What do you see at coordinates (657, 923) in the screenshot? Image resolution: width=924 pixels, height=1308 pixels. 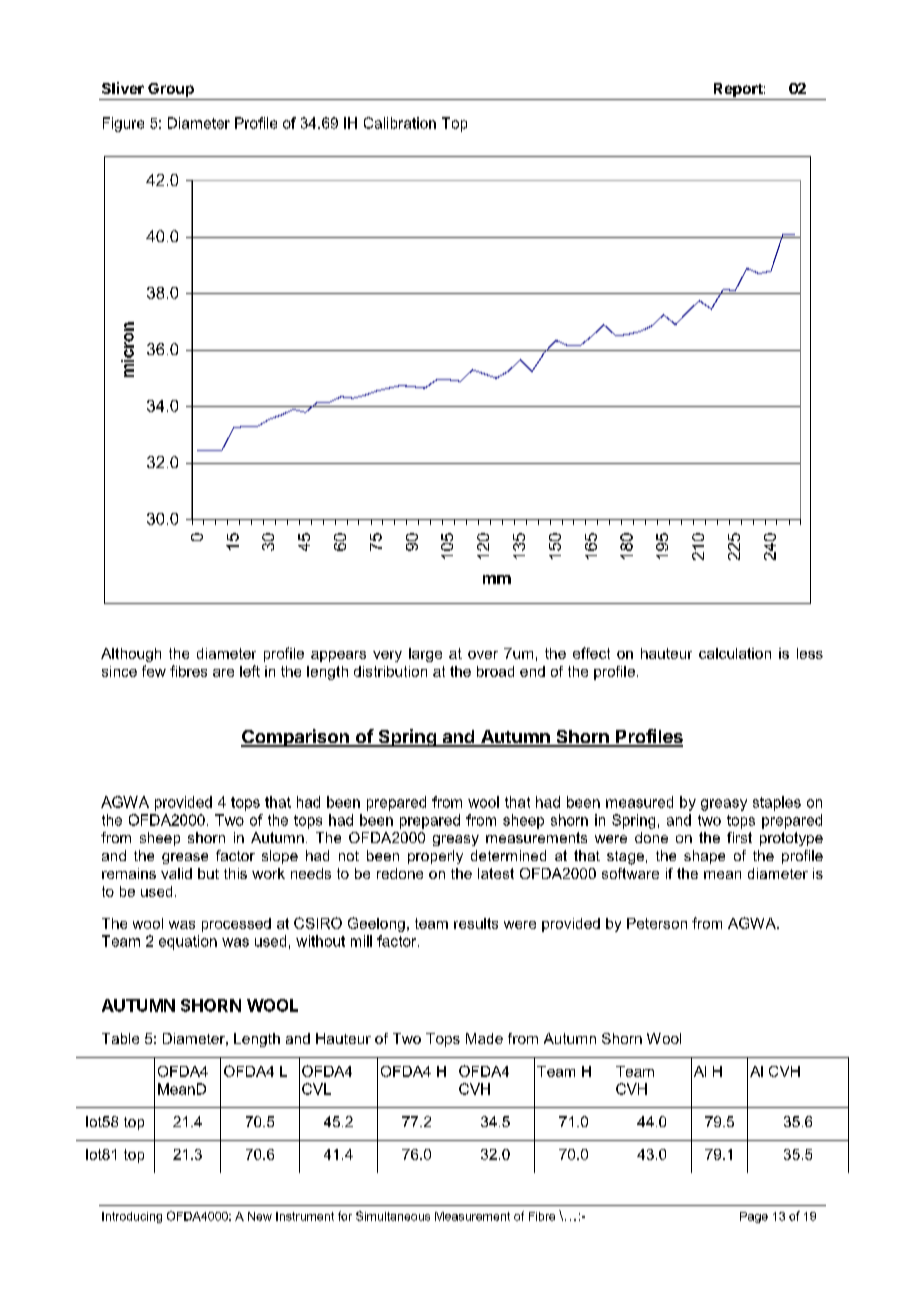 I see `Peterson` at bounding box center [657, 923].
